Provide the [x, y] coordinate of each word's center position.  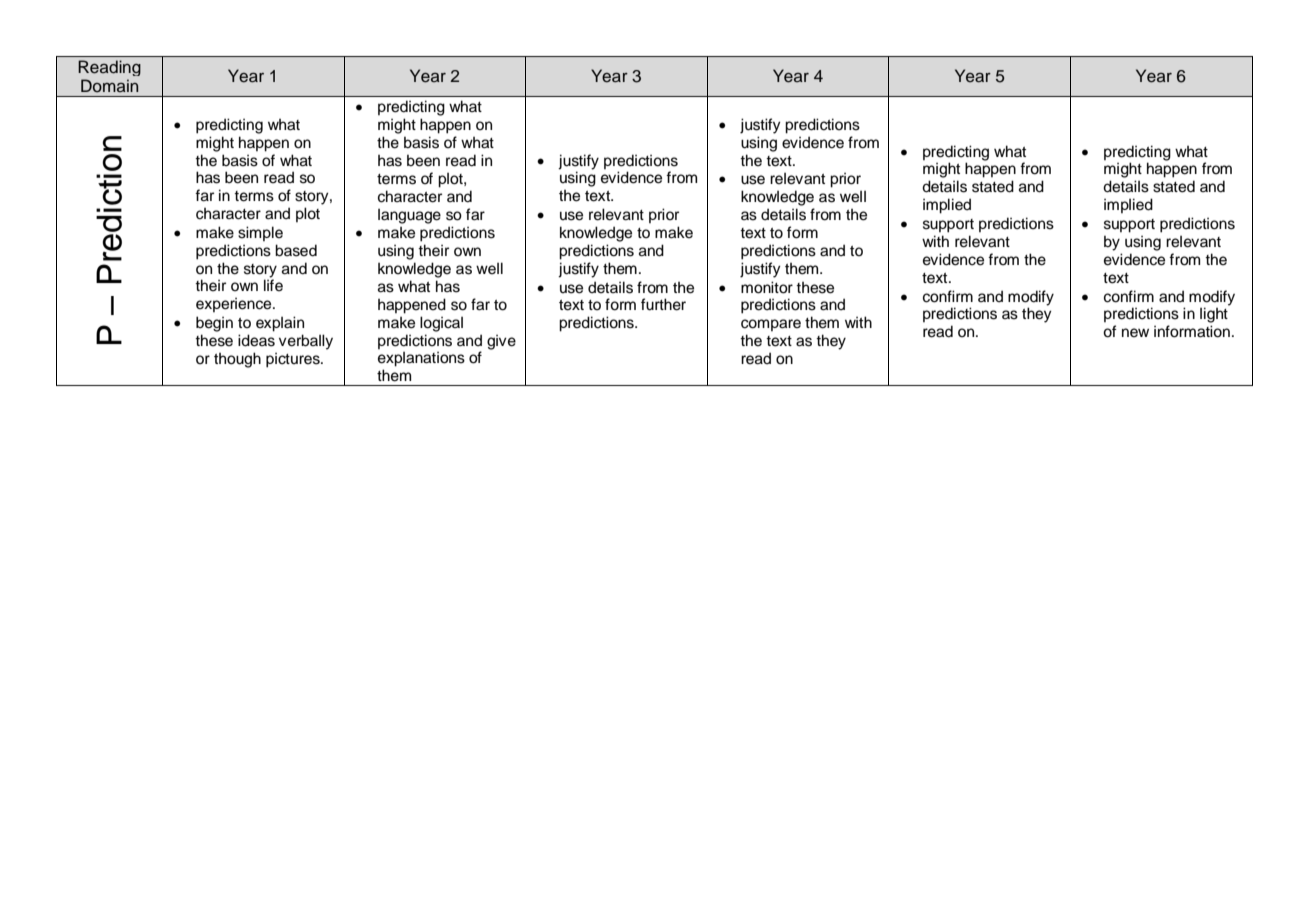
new [1135, 333]
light [1214, 315]
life [273, 285]
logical [441, 324]
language [409, 216]
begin [214, 324]
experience [235, 305]
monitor [767, 287]
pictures [294, 360]
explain [280, 324]
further [663, 304]
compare [771, 325]
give [501, 342]
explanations [421, 359]
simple [260, 233]
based [296, 250]
